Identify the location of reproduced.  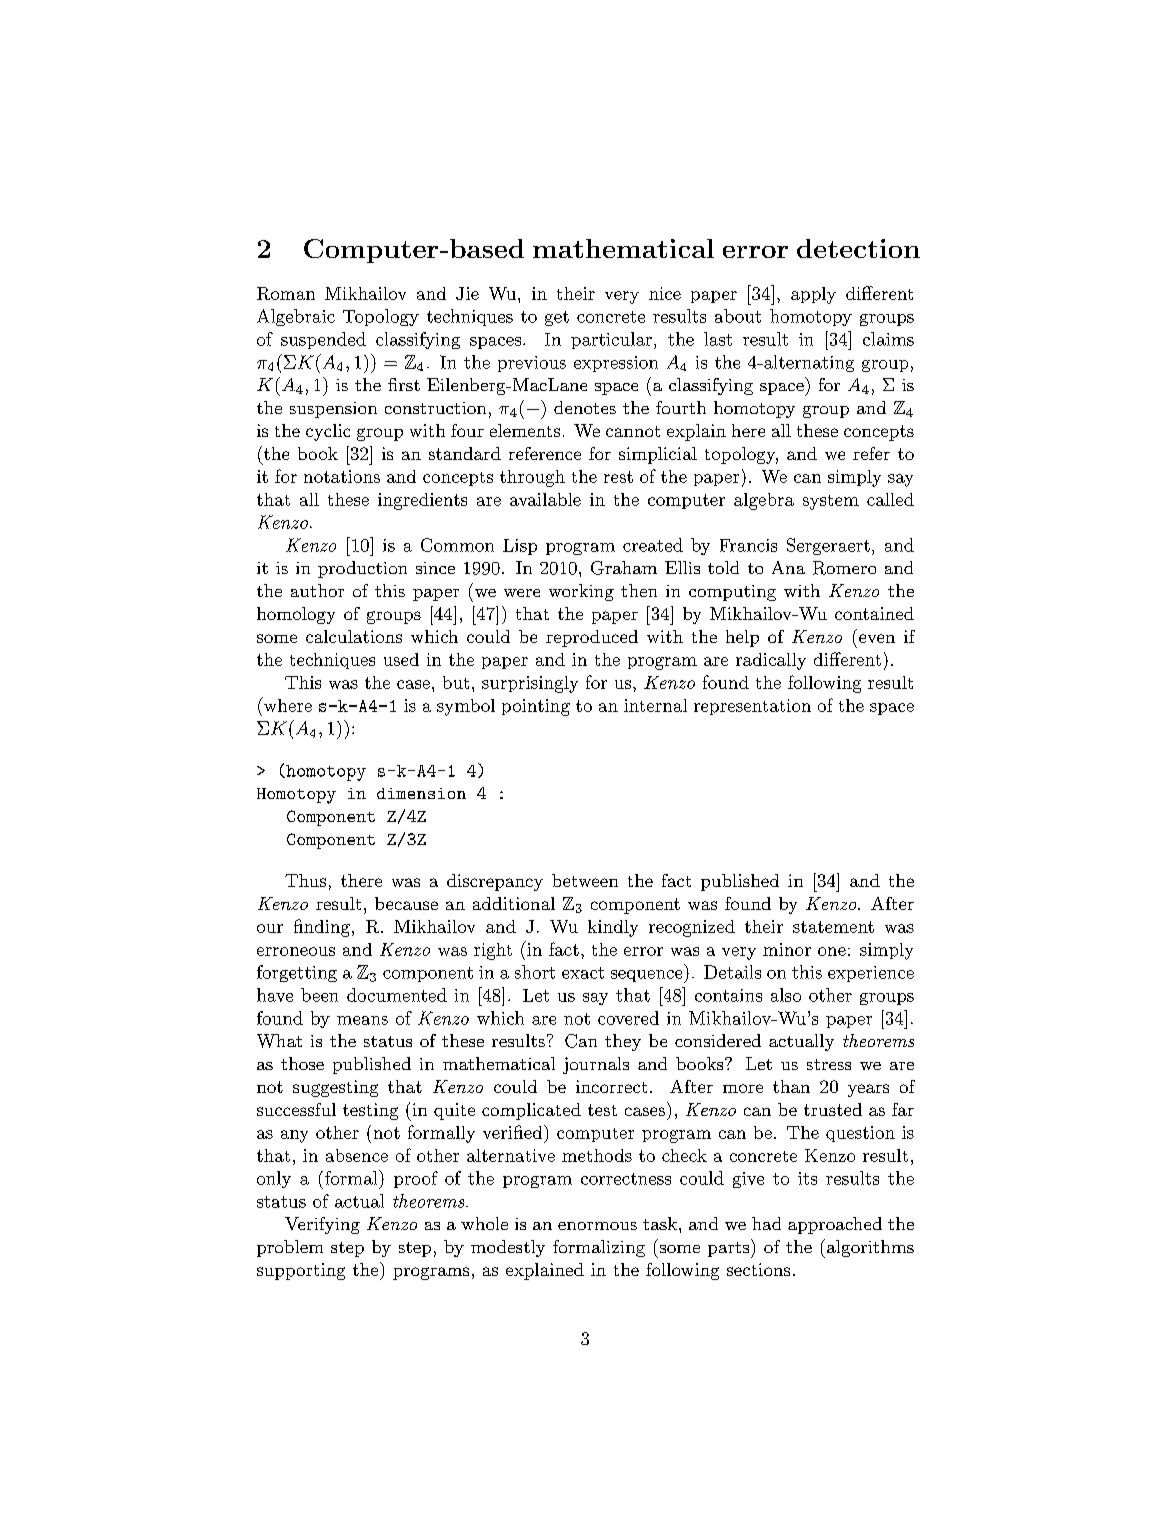
(592, 638).
